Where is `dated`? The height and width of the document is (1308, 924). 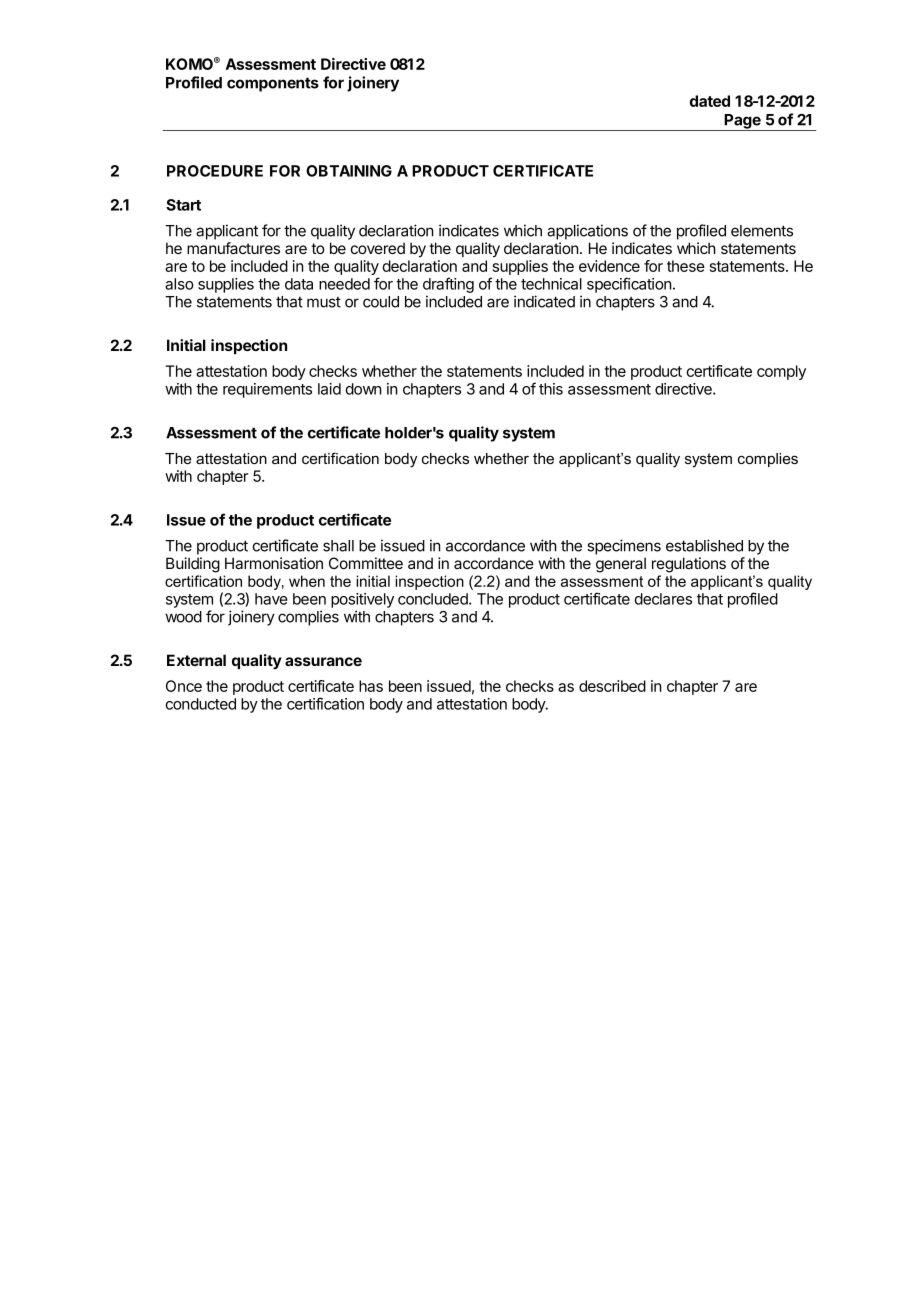 dated is located at coordinates (710, 101).
